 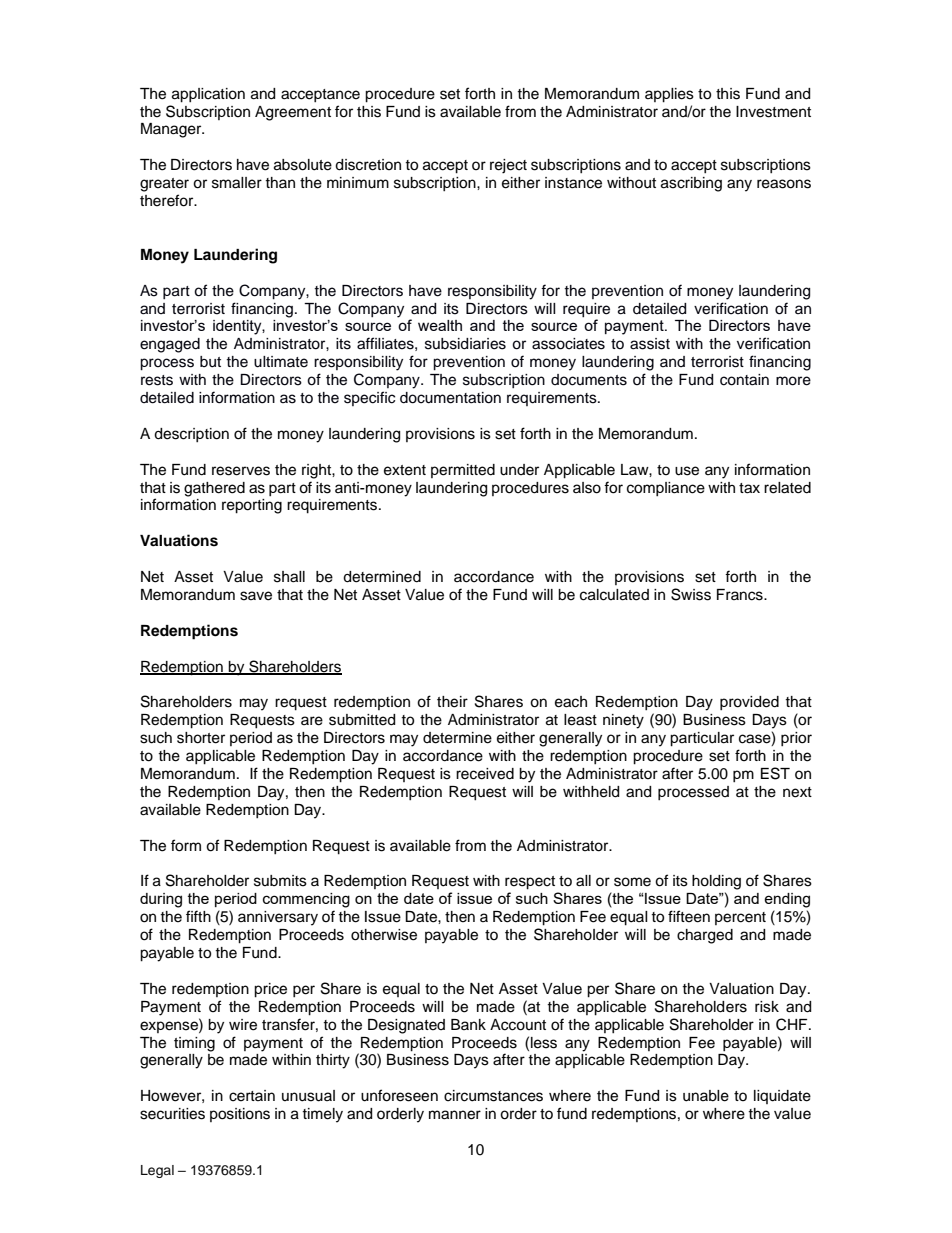 What do you see at coordinates (773, 112) in the document?
I see `Investment` at bounding box center [773, 112].
